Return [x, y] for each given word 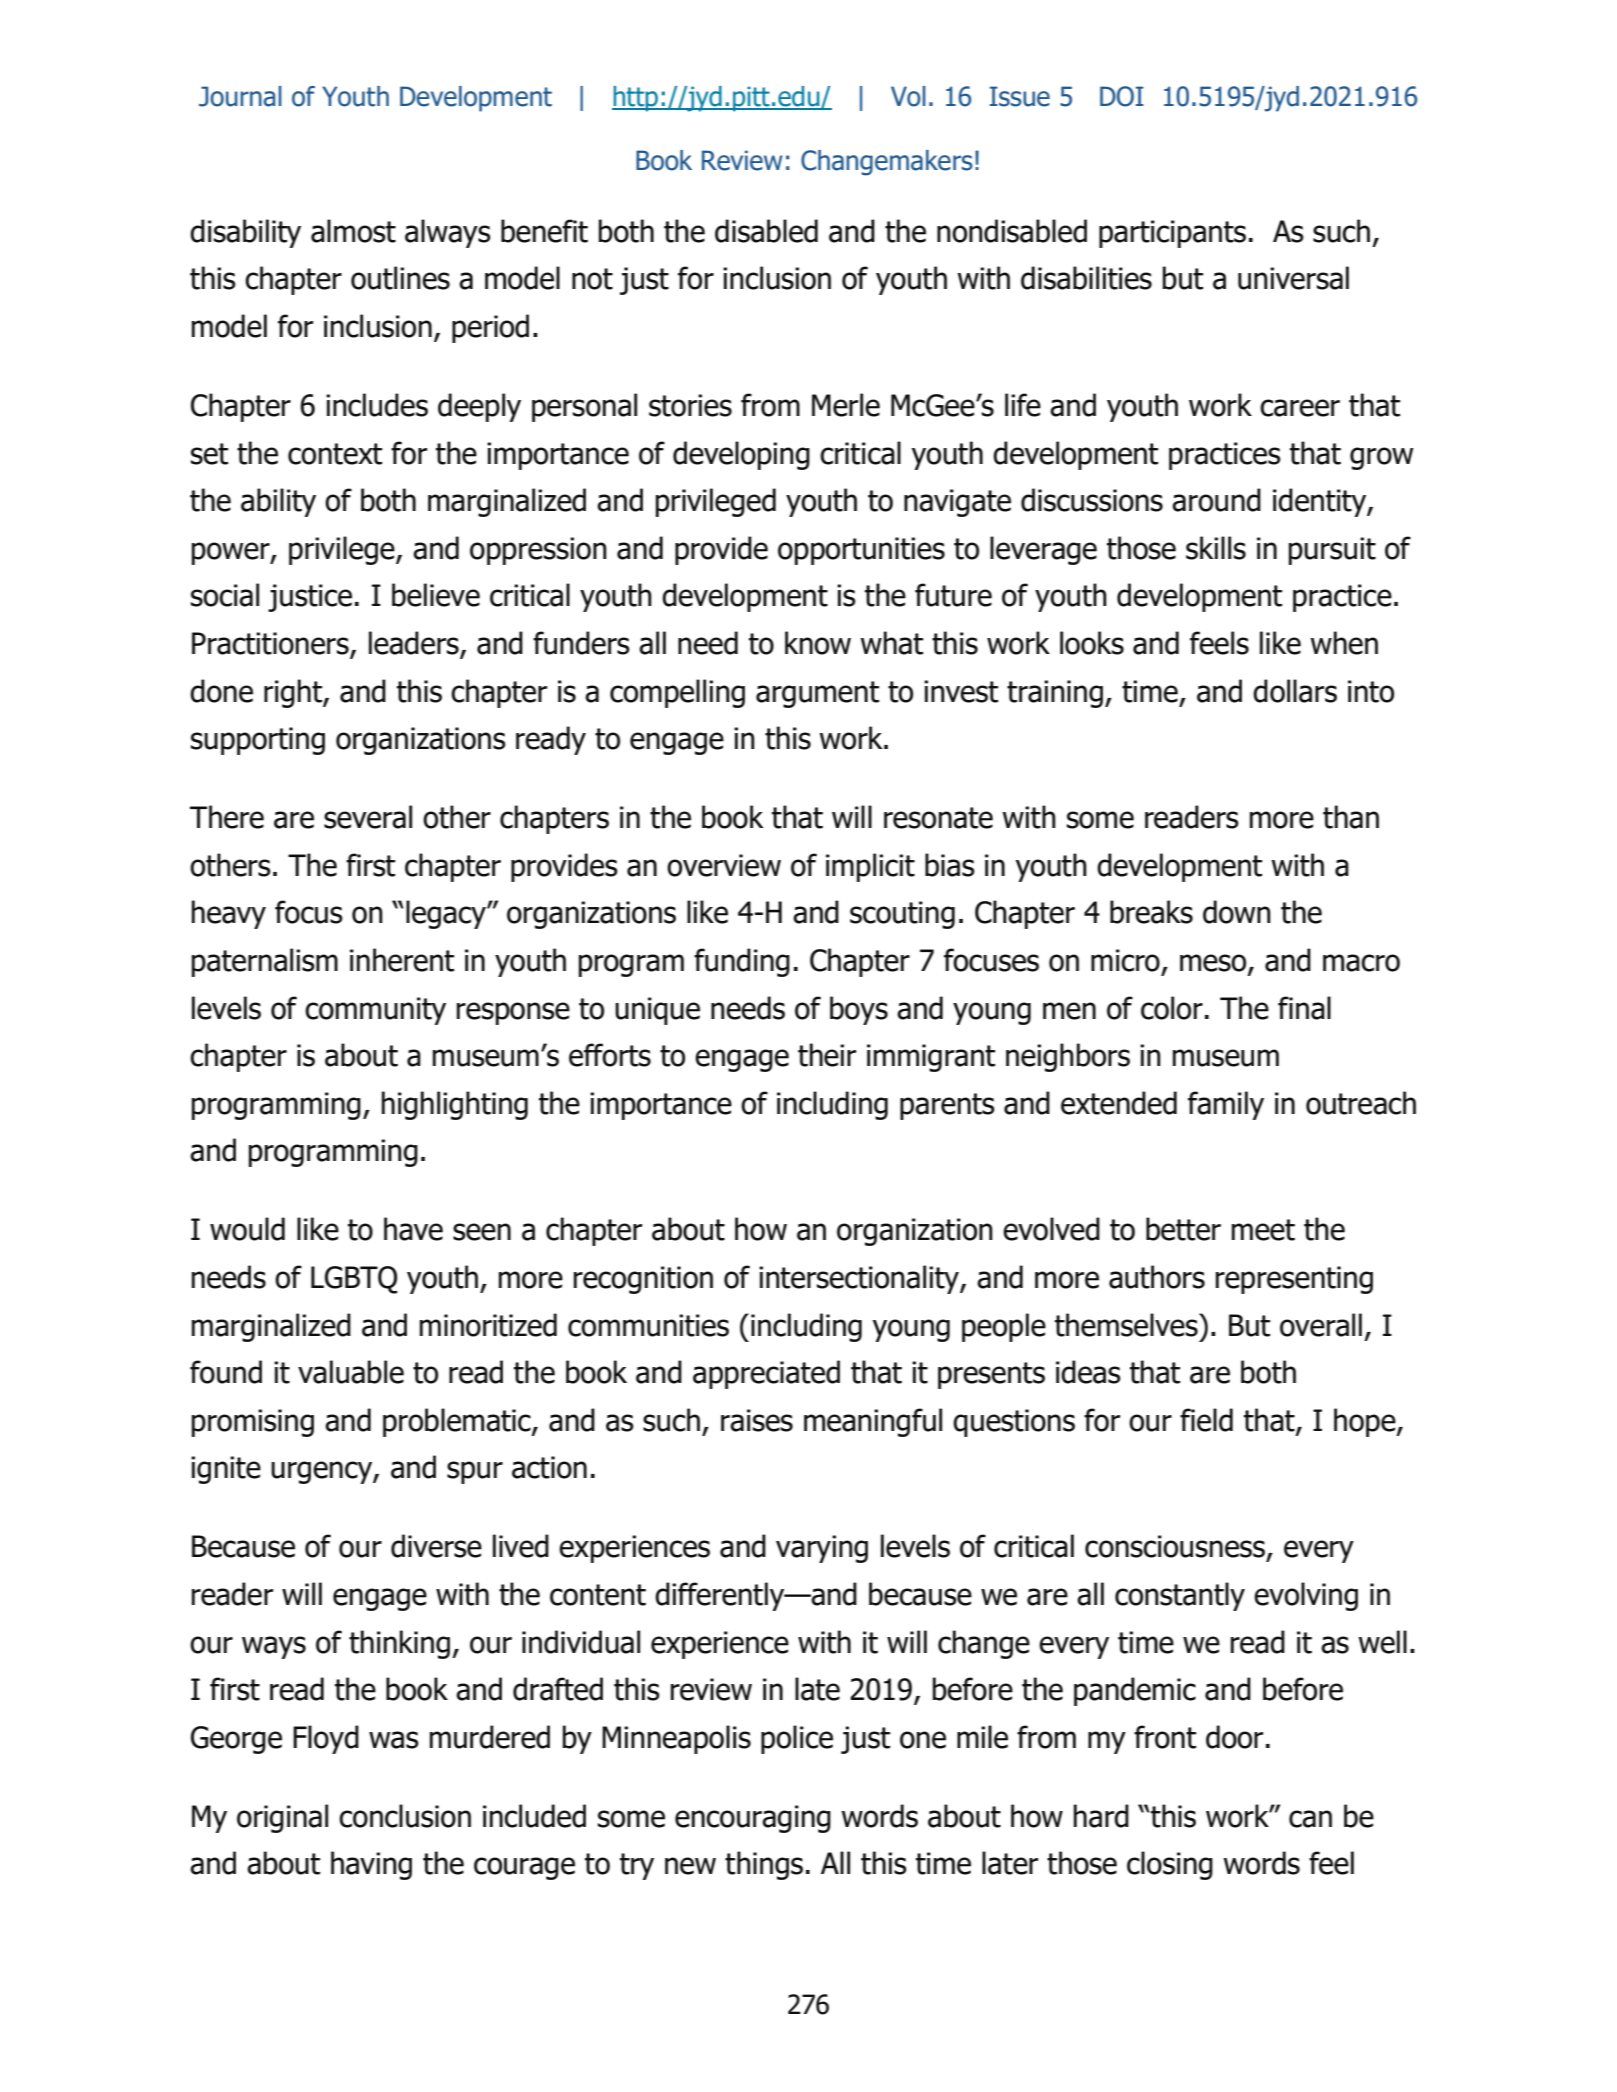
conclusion [405, 1816]
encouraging [753, 1819]
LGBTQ [354, 1280]
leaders [415, 644]
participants [1172, 234]
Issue [1020, 96]
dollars [1295, 691]
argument [817, 694]
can [1310, 1819]
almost [353, 231]
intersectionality [860, 1279]
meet [1263, 1230]
